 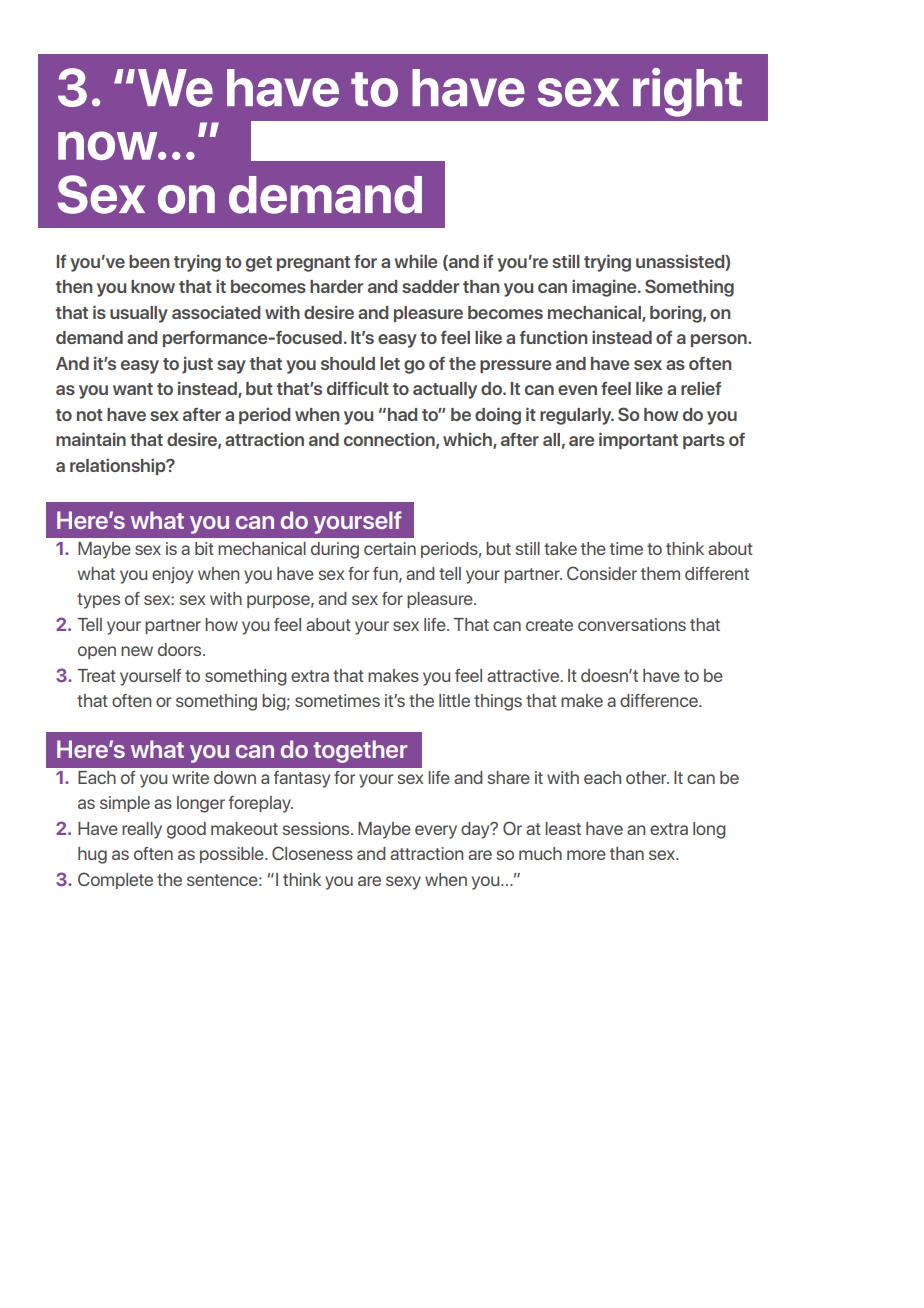 What do you see at coordinates (139, 314) in the document?
I see `usually` at bounding box center [139, 314].
